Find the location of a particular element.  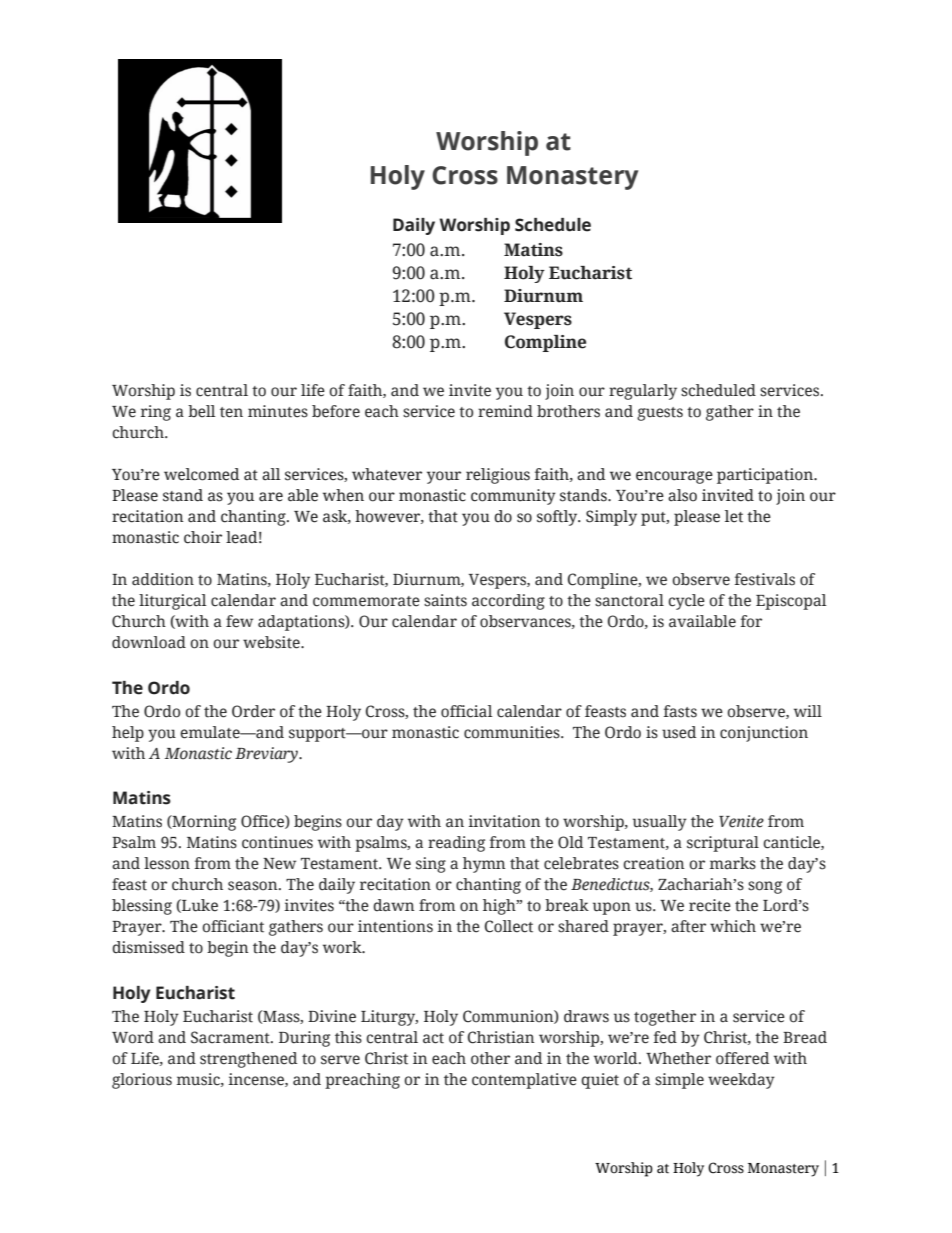

strengthened is located at coordinates (248, 1060).
